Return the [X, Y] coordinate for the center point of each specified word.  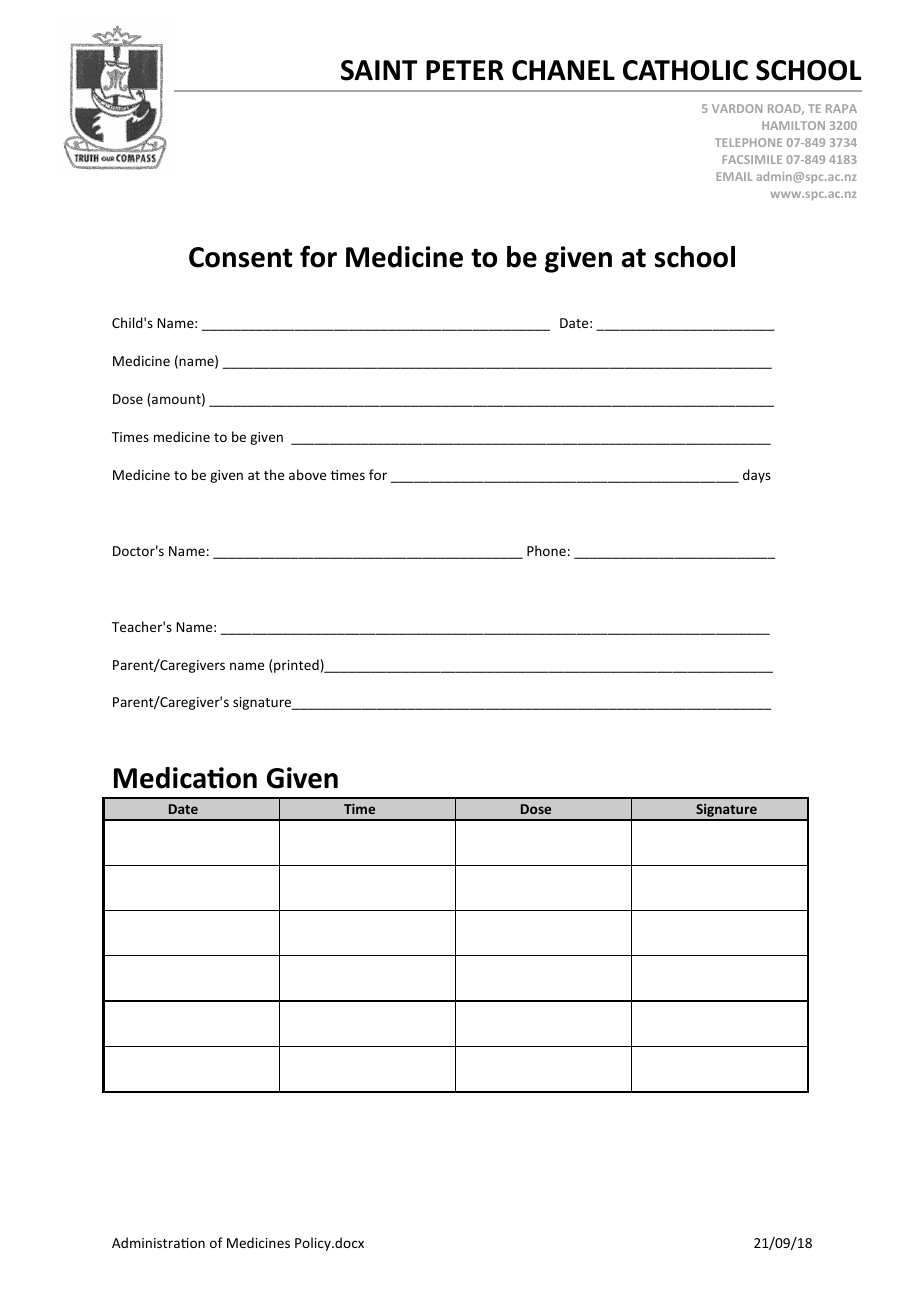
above [307, 474]
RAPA [841, 108]
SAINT [379, 70]
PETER [465, 70]
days [757, 476]
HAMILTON [793, 125]
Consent [240, 257]
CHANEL [563, 70]
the [274, 474]
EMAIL [734, 176]
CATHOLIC [685, 70]
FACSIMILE [752, 159]
